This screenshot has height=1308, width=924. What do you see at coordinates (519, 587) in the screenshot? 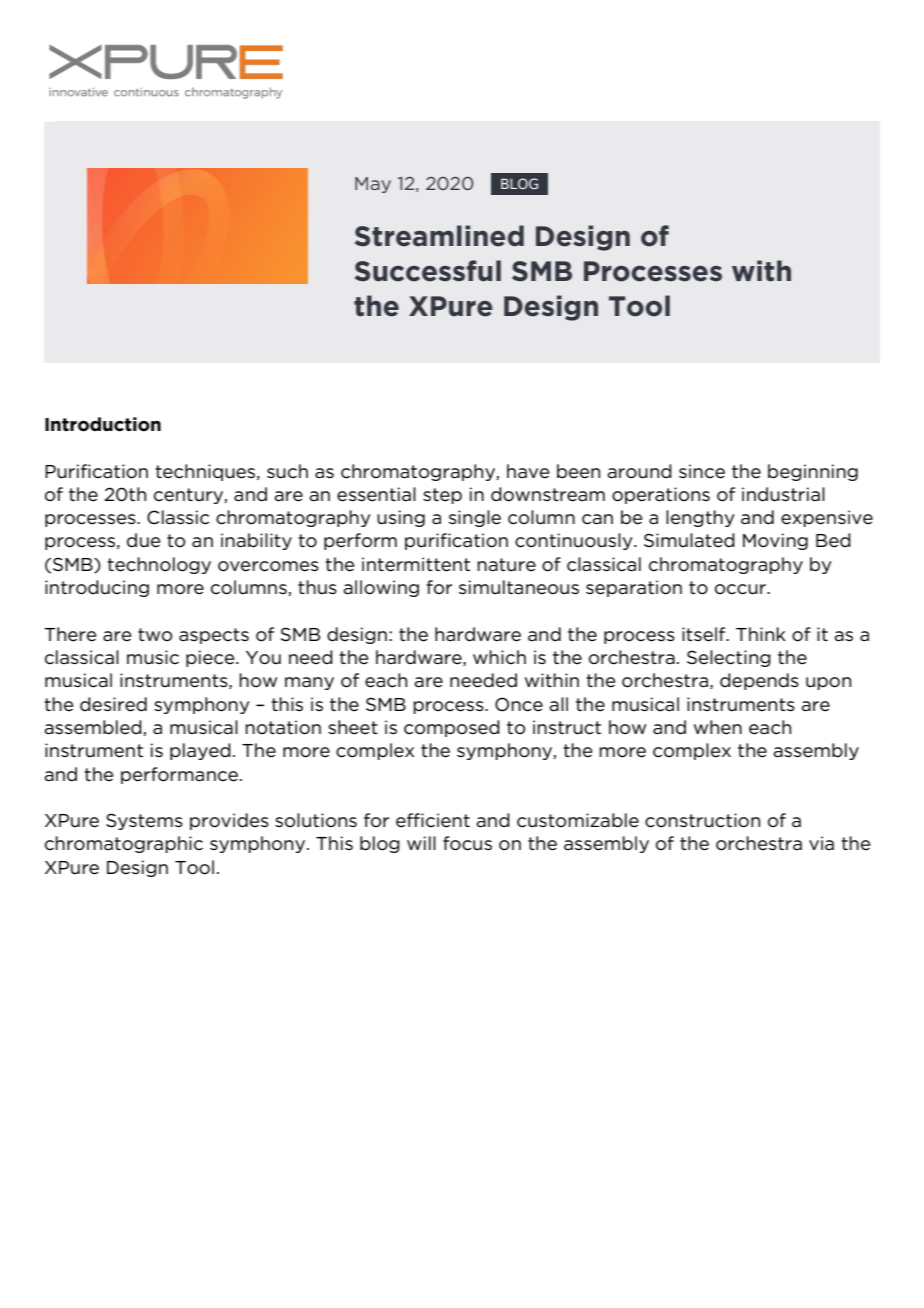
I see `simultaneous` at bounding box center [519, 587].
